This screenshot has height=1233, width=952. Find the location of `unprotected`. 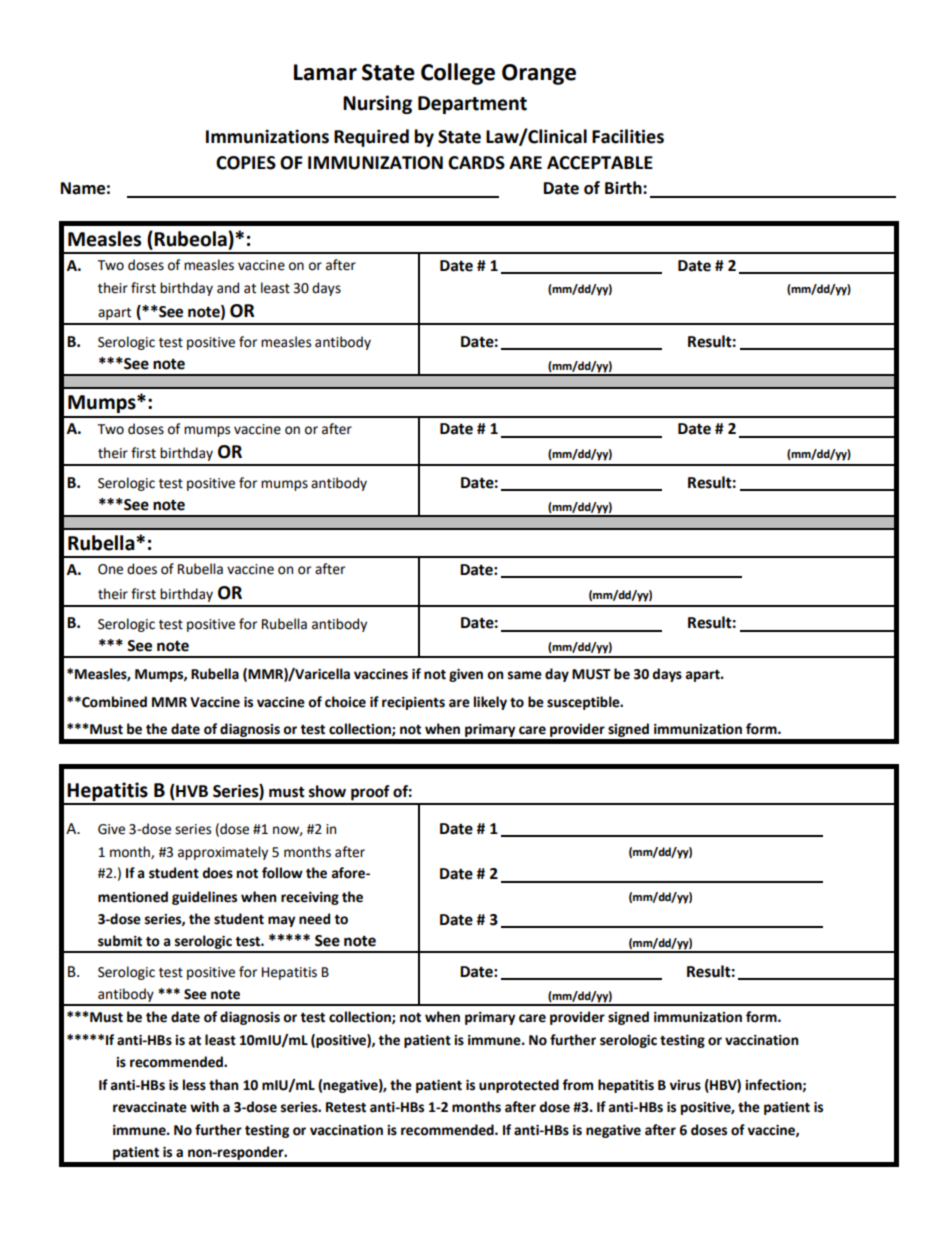

unprotected is located at coordinates (519, 1086).
